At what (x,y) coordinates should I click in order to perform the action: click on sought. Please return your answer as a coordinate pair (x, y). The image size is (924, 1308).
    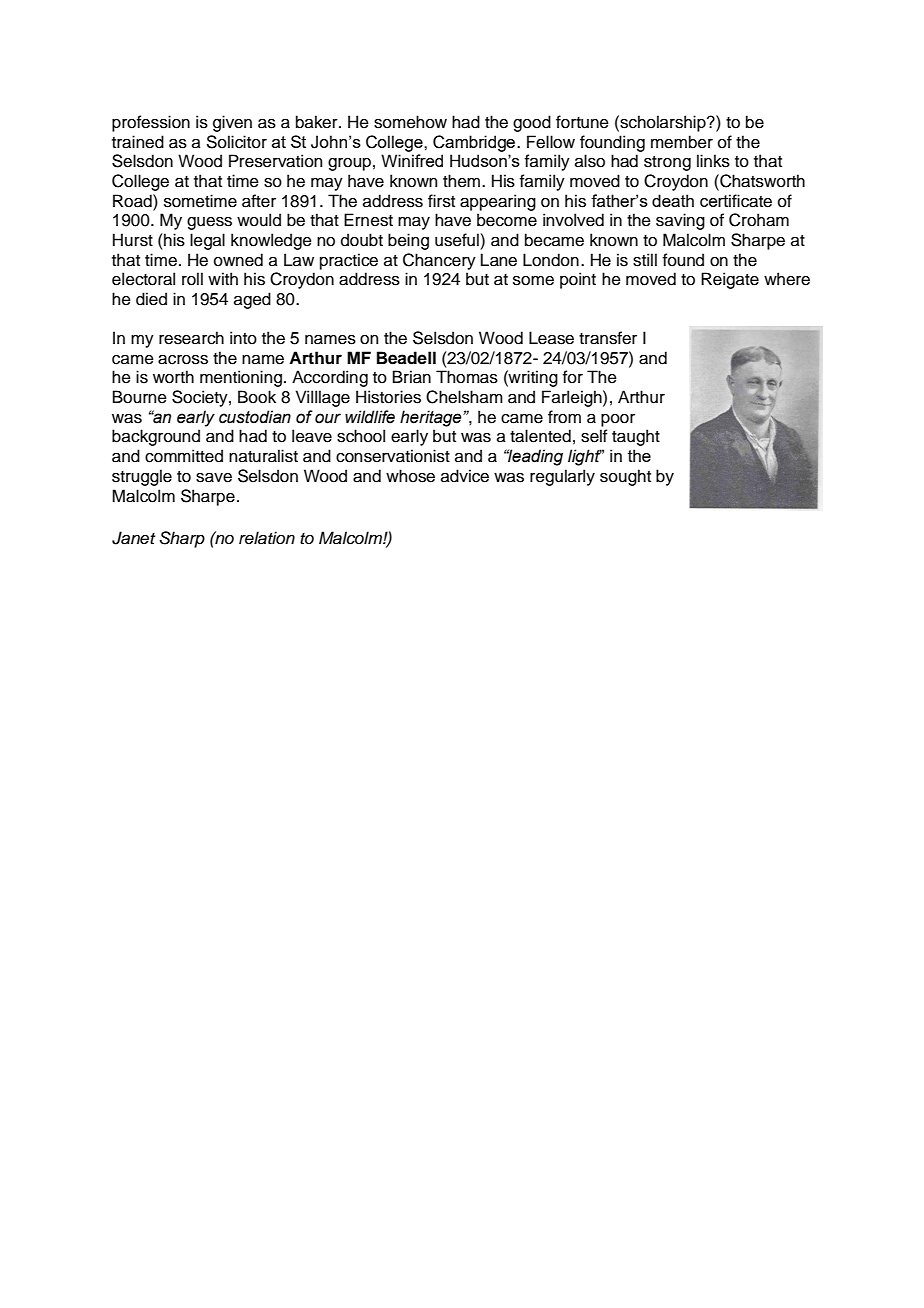
    Looking at the image, I should click on (625, 477).
